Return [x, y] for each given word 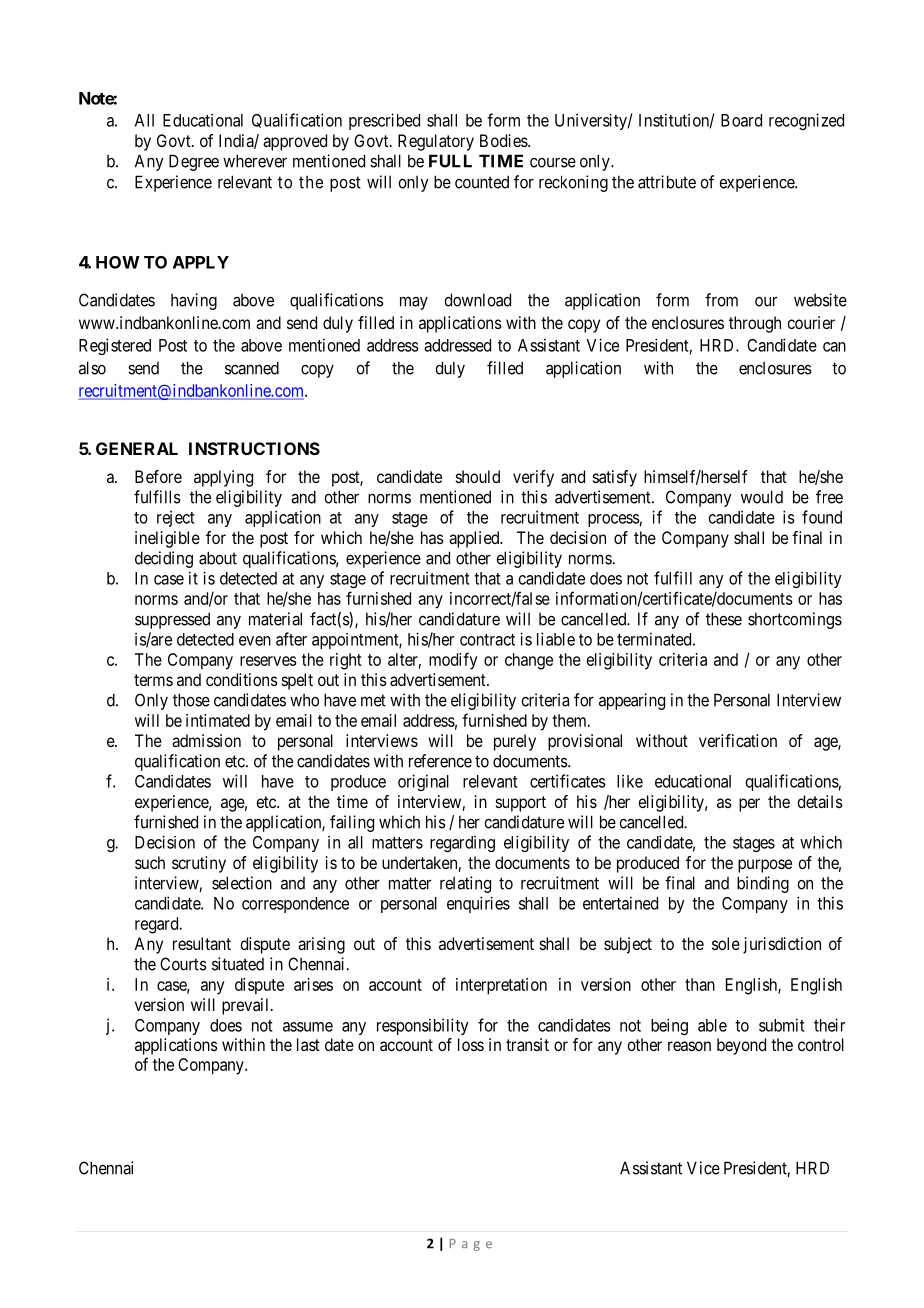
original [423, 782]
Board [741, 120]
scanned [252, 368]
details [820, 801]
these [724, 619]
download [477, 300]
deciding [164, 559]
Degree [194, 162]
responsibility [423, 1026]
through [755, 324]
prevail [247, 1006]
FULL [450, 161]
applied [475, 539]
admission [206, 740]
